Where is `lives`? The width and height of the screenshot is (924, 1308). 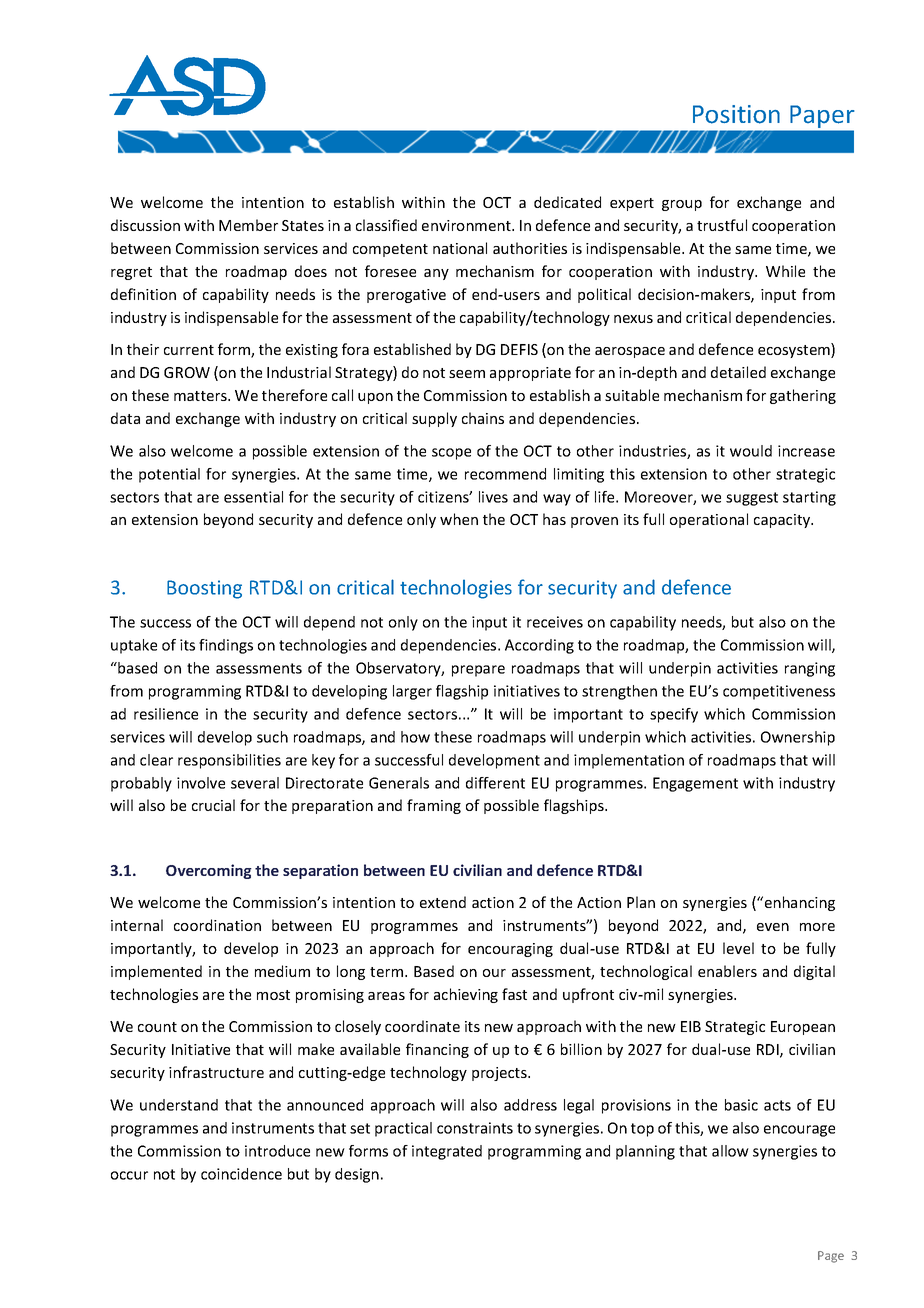
lives is located at coordinates (493, 497).
